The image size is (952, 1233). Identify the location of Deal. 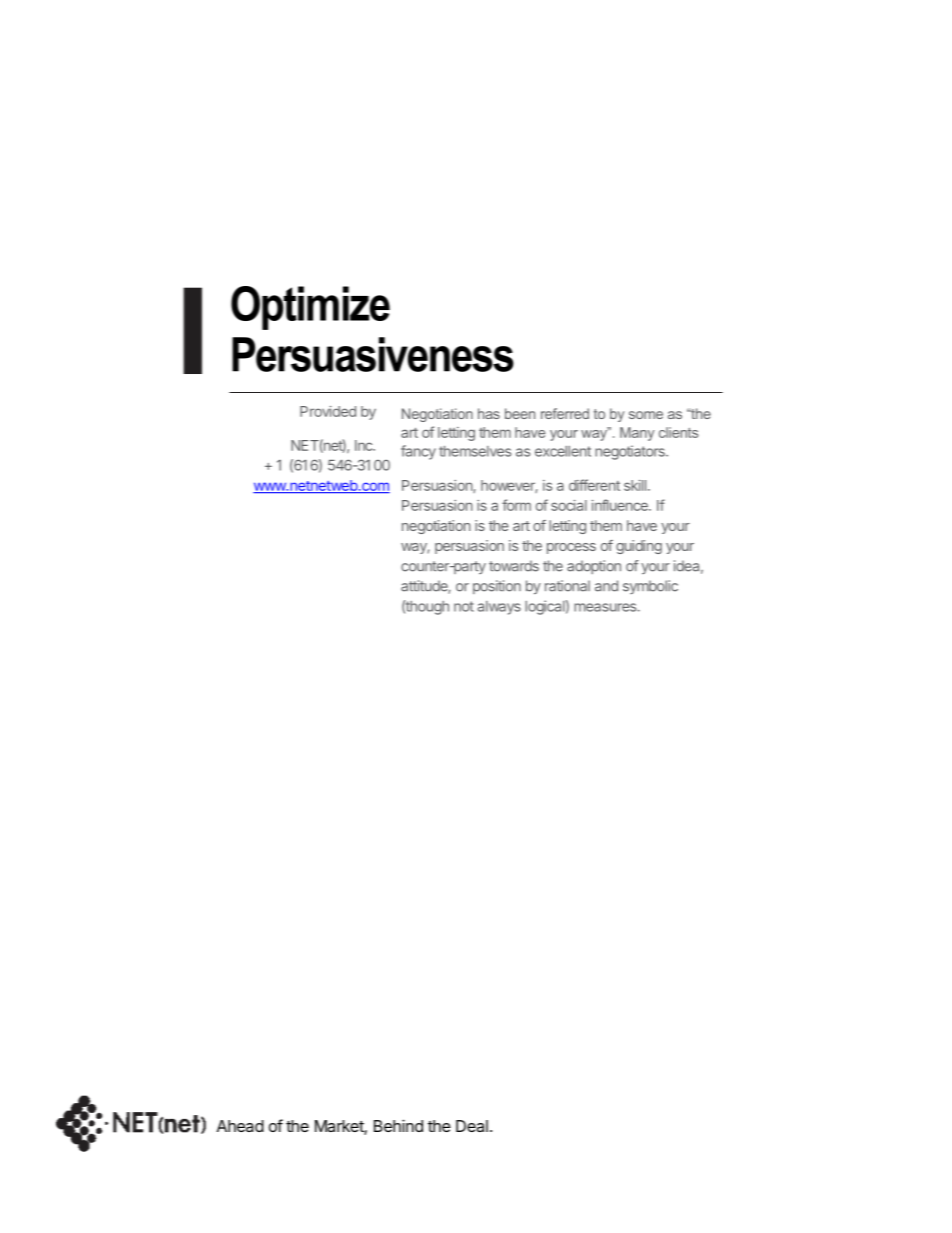
(472, 1126).
